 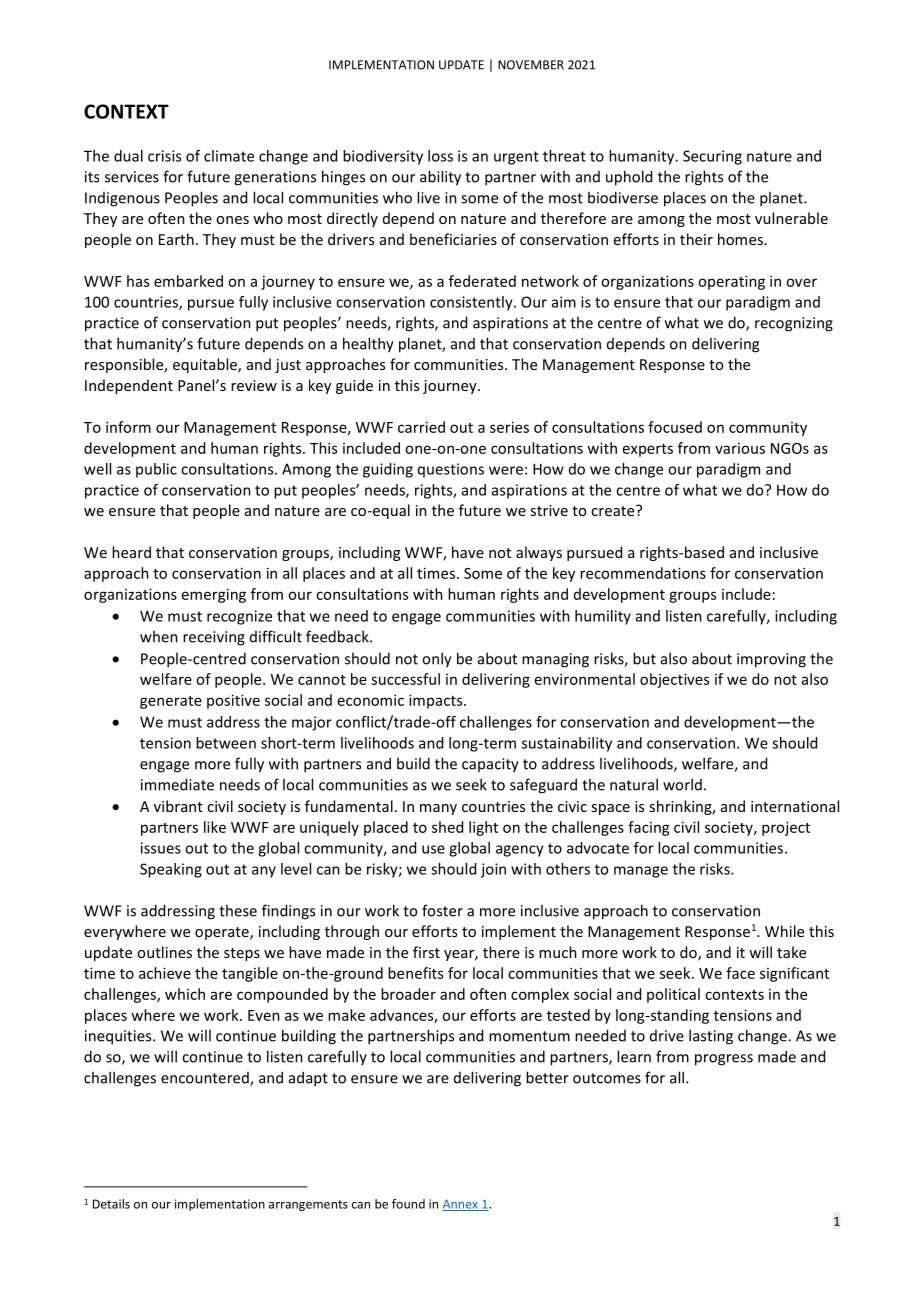 What do you see at coordinates (111, 1204) in the screenshot?
I see `Details` at bounding box center [111, 1204].
